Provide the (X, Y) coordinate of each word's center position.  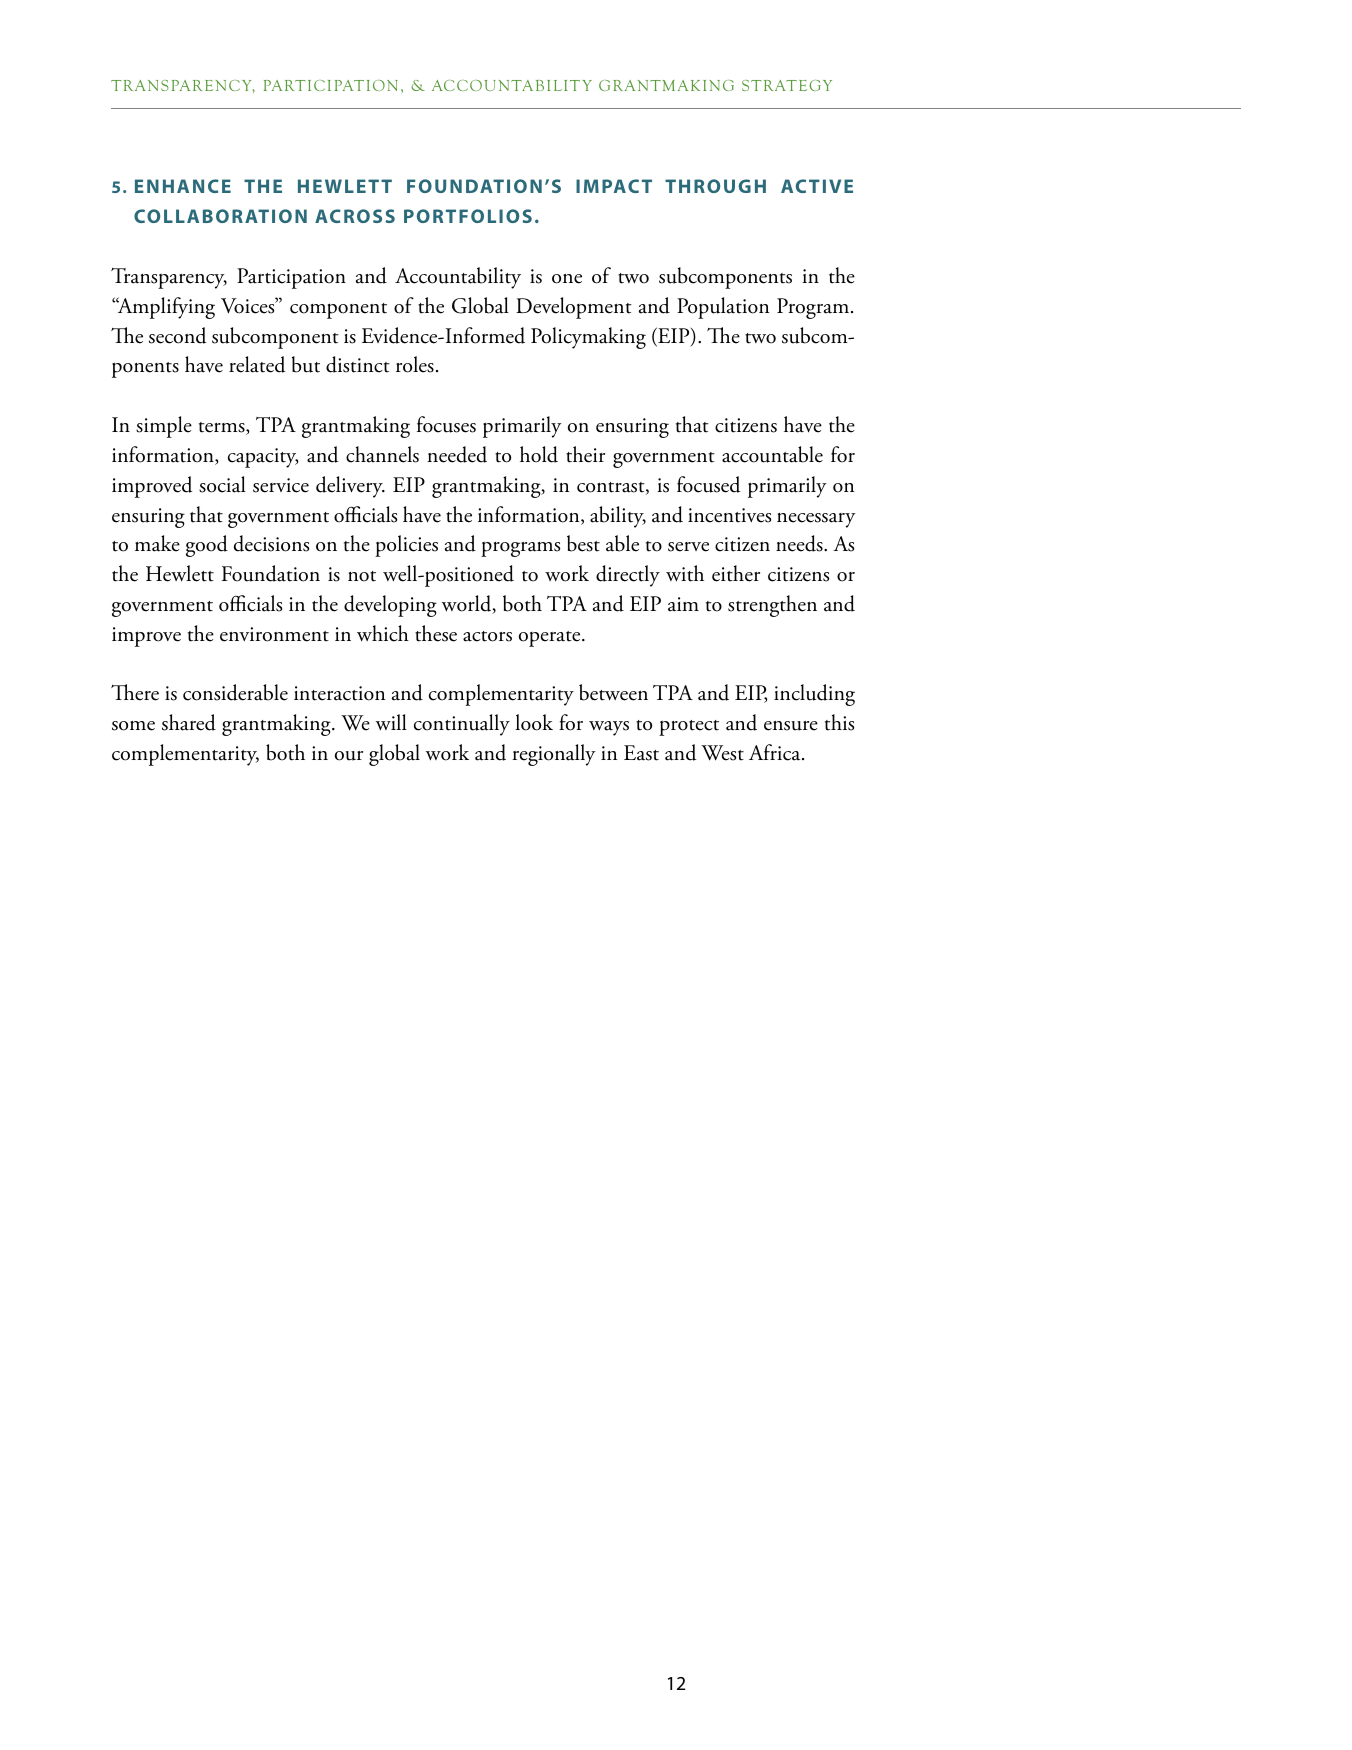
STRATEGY (787, 85)
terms (223, 428)
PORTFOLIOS (468, 216)
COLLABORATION (220, 216)
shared (189, 722)
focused (708, 484)
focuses (446, 424)
